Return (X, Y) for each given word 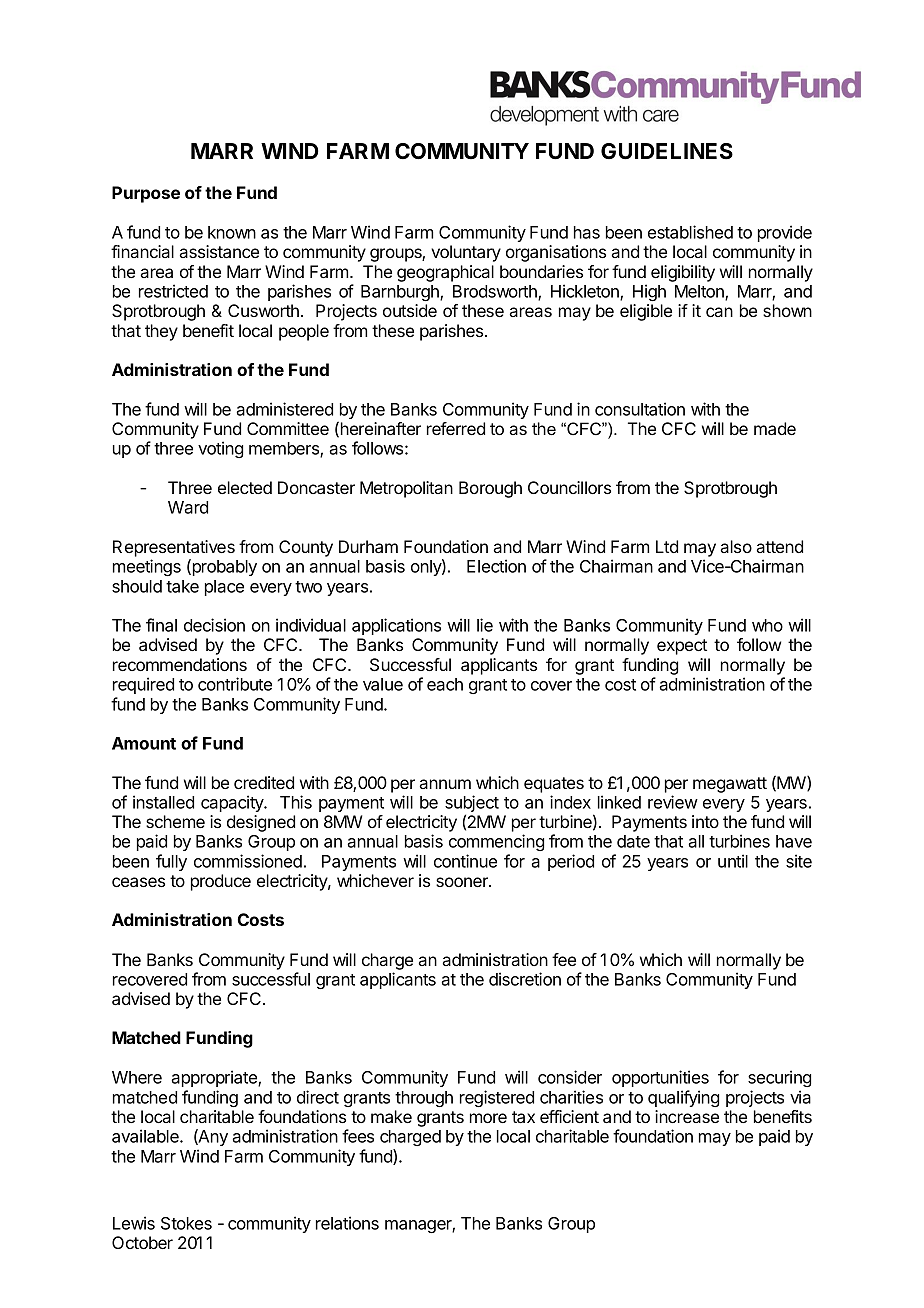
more (488, 1118)
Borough (490, 489)
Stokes (186, 1223)
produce (221, 882)
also (736, 546)
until (733, 861)
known (232, 232)
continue (465, 861)
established (690, 232)
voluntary (466, 253)
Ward (188, 507)
